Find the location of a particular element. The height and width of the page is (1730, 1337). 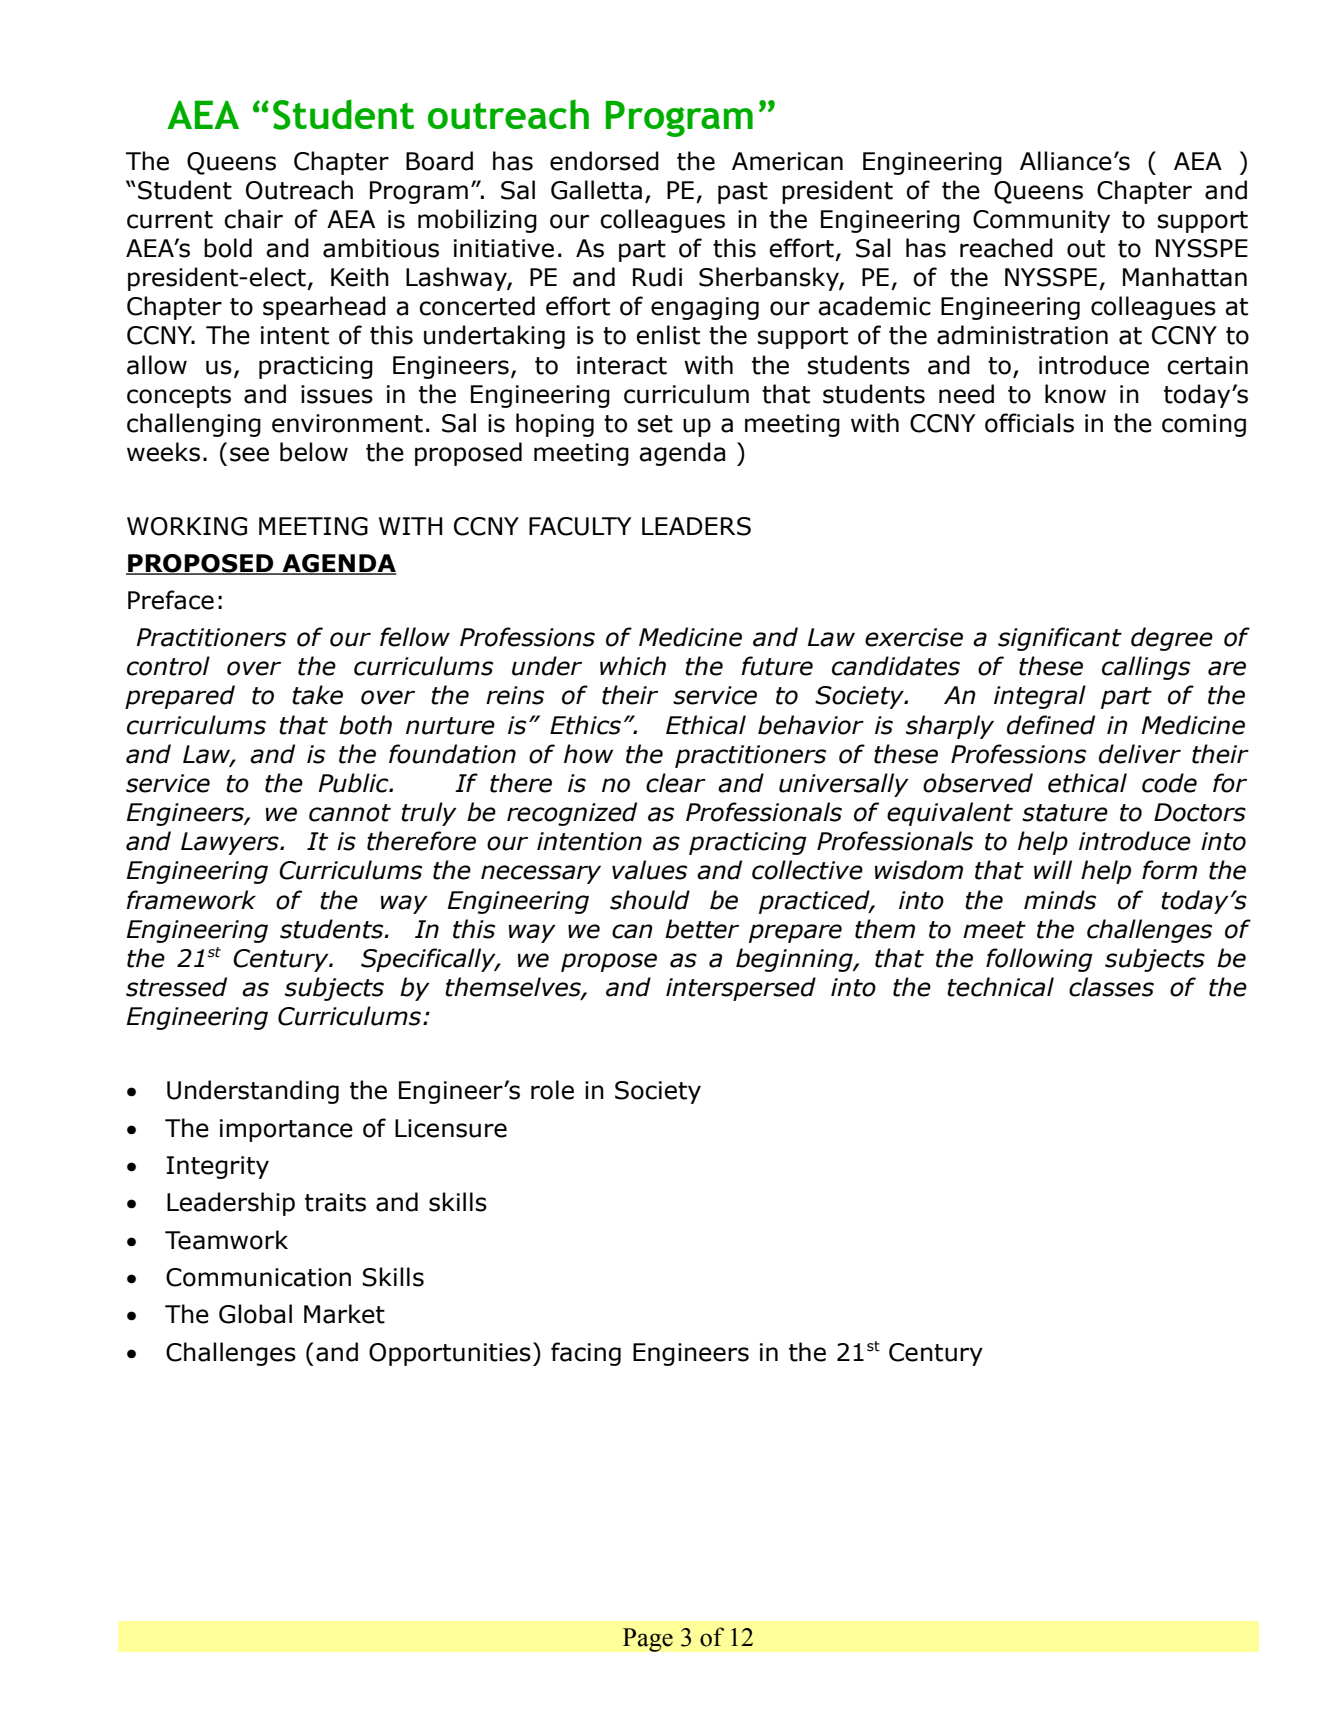

Page is located at coordinates (648, 1640).
